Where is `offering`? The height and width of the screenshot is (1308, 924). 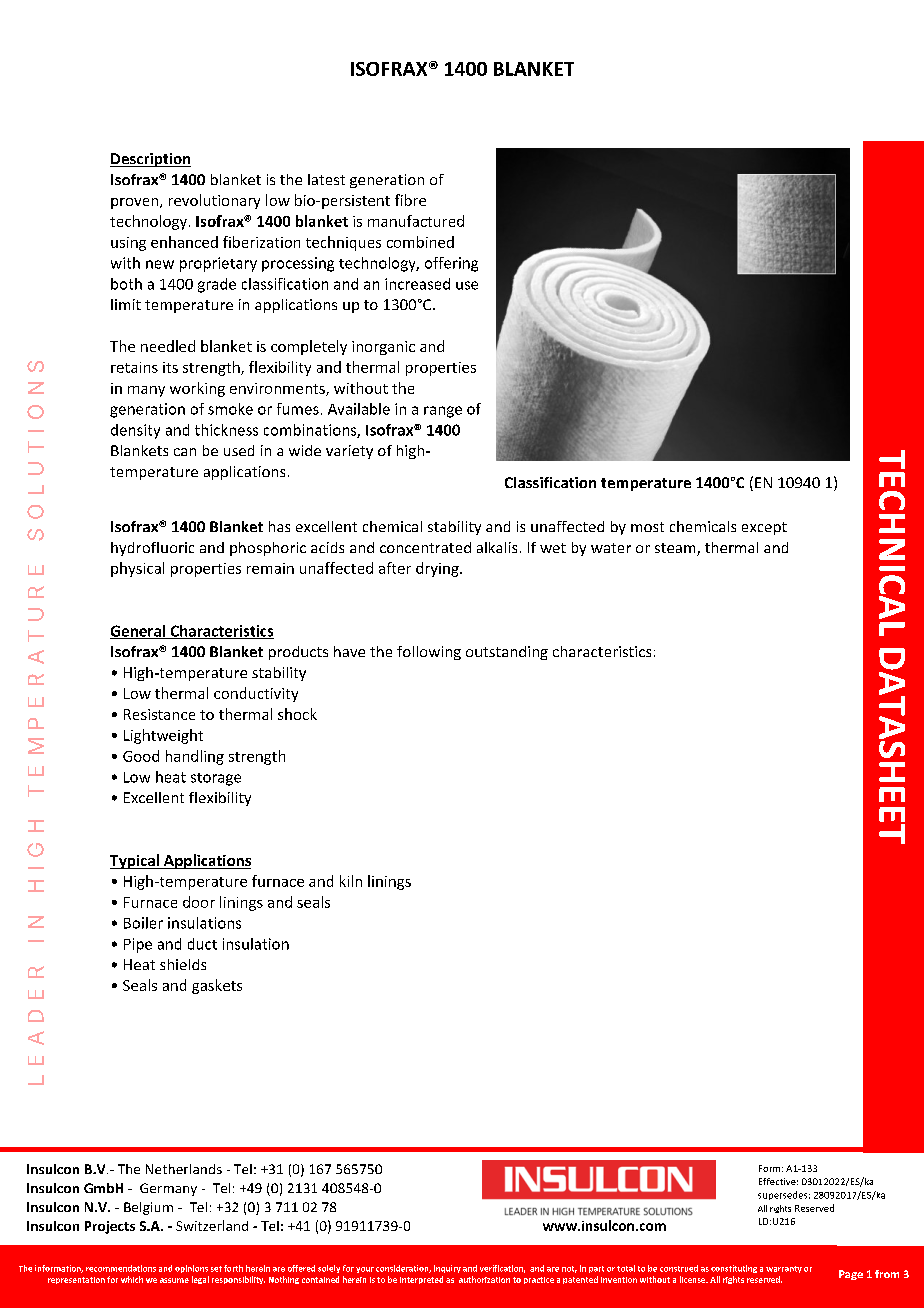 offering is located at coordinates (451, 264).
